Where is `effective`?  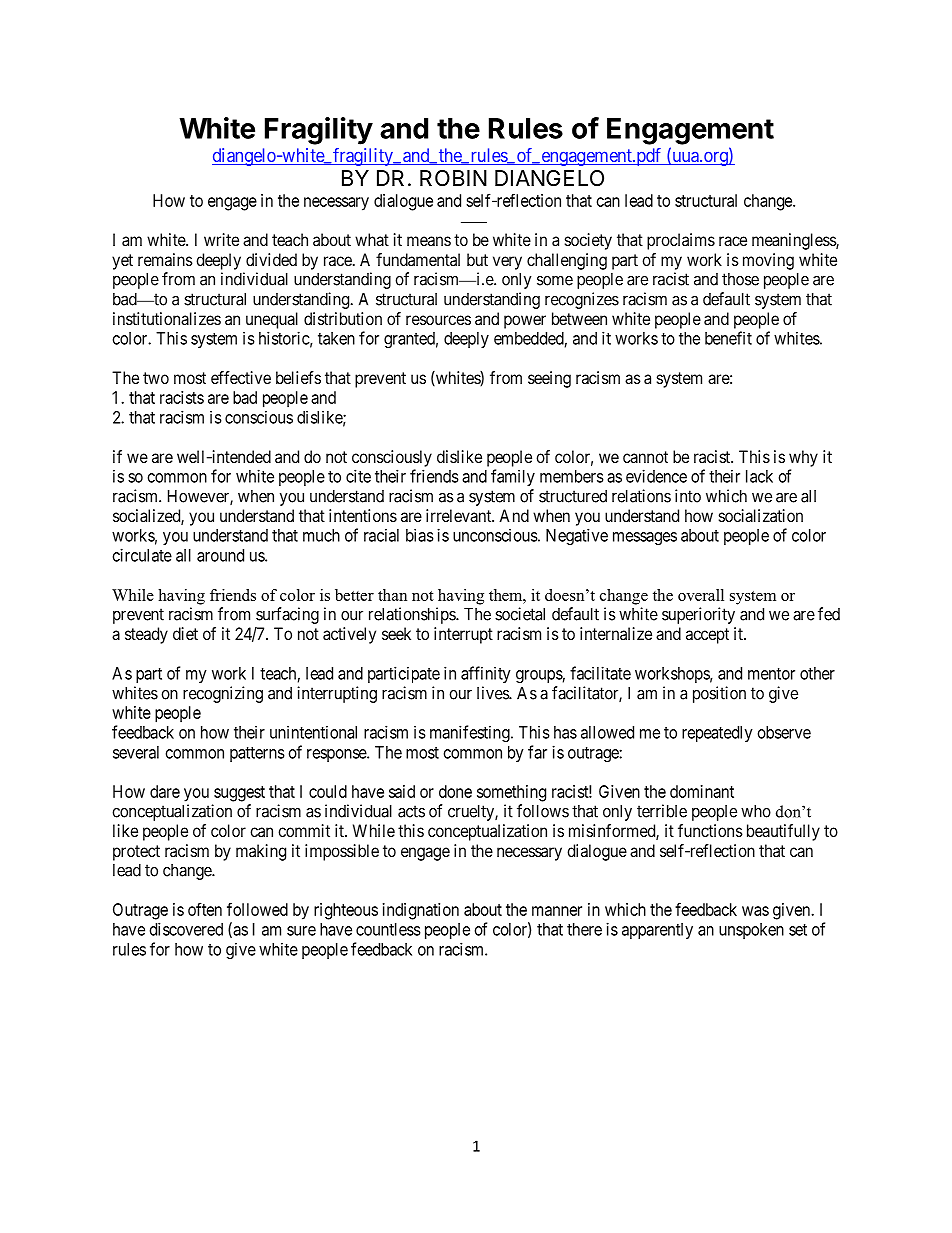 effective is located at coordinates (241, 377).
